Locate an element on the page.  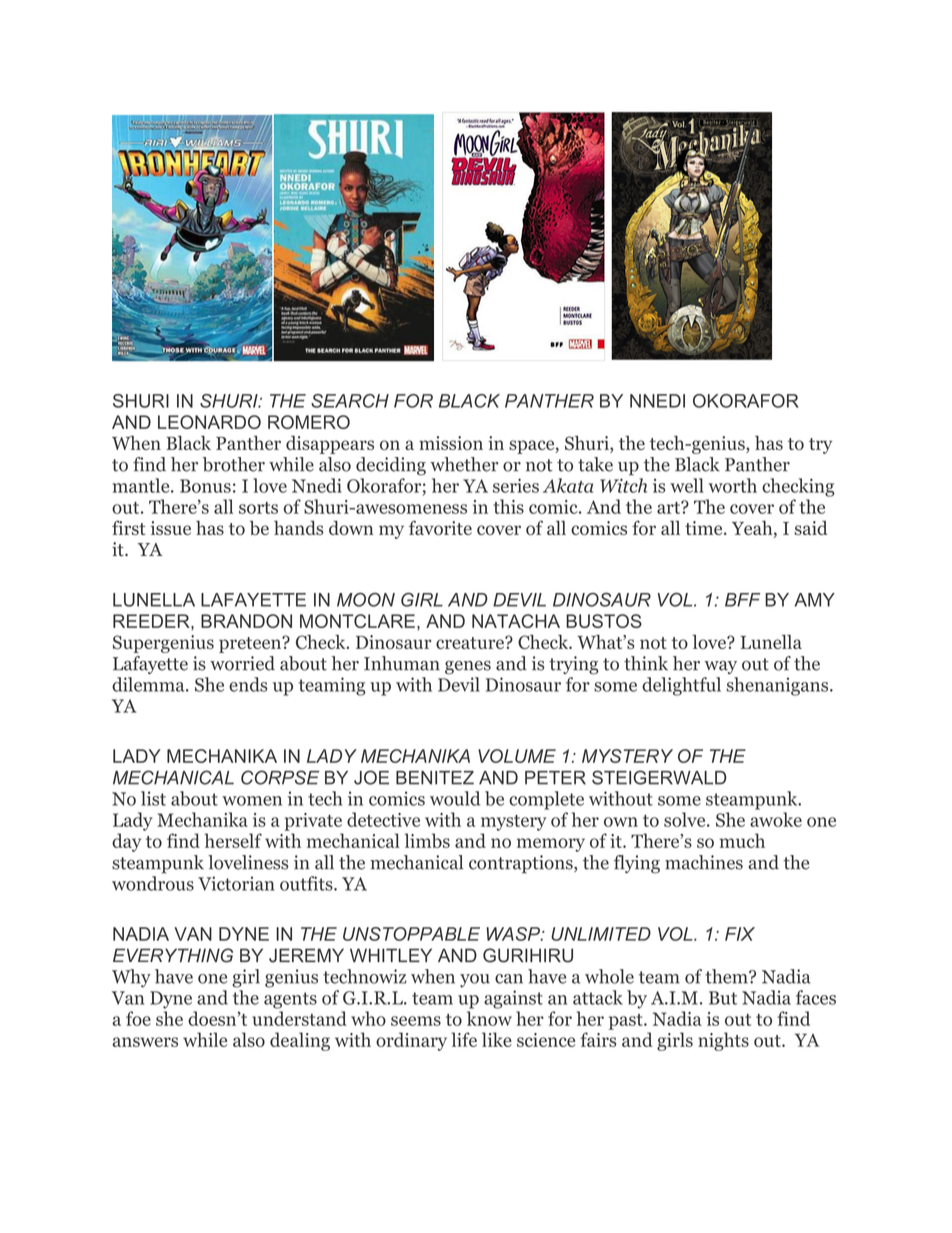
LEONARDO is located at coordinates (209, 422).
